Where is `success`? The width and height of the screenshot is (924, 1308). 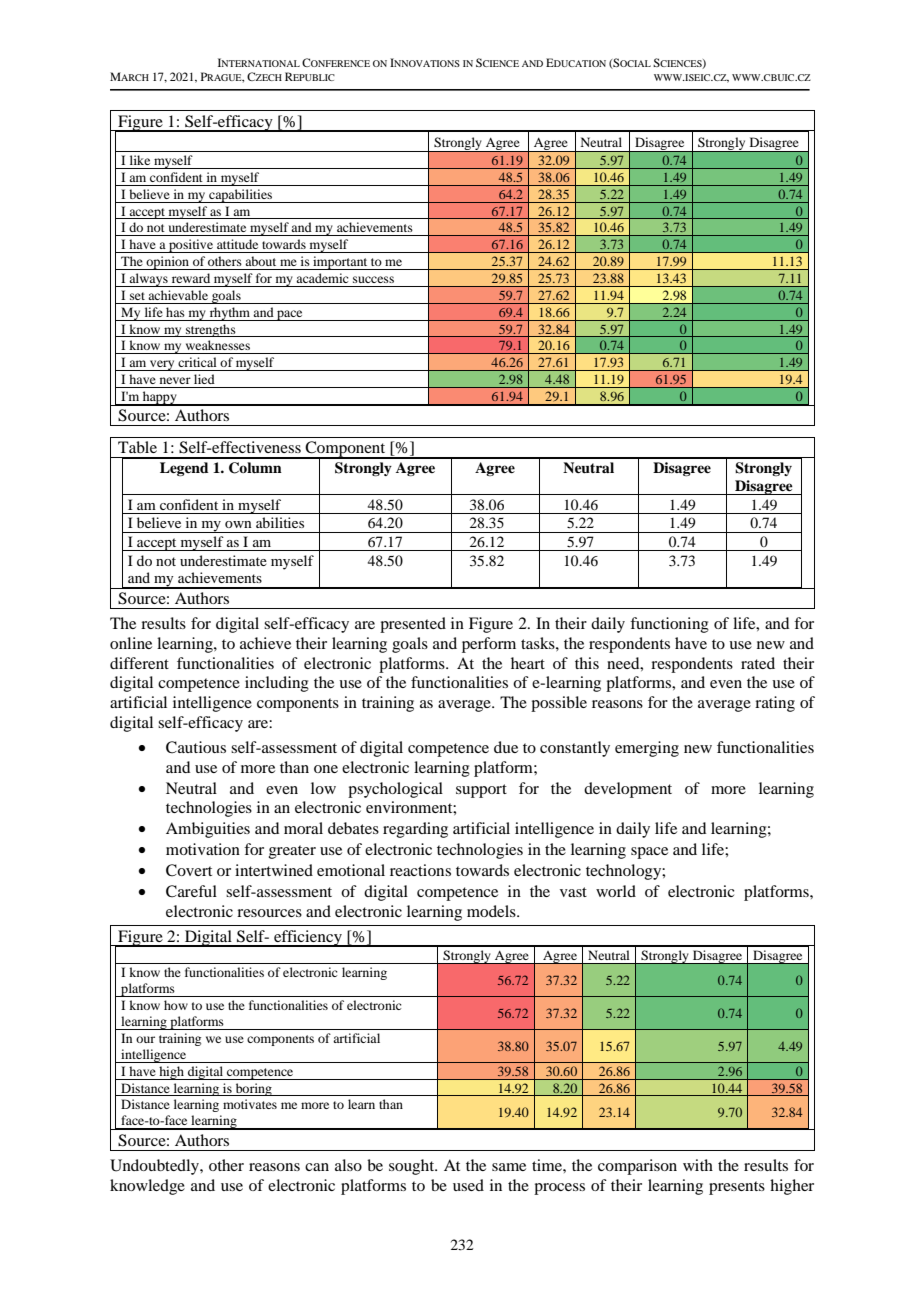
success is located at coordinates (373, 279).
